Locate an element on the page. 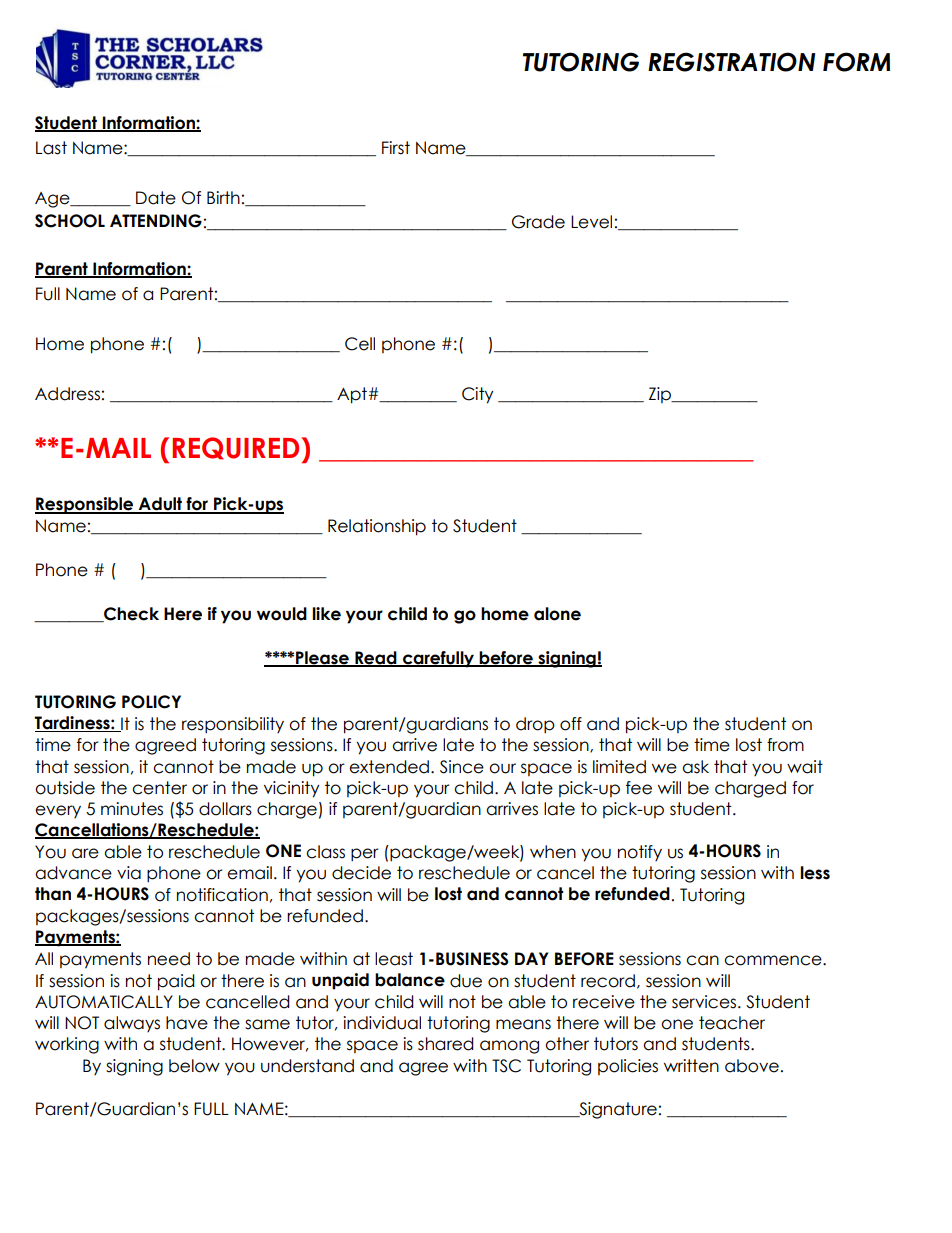 This image has height=1233, width=952. Address is located at coordinates (67, 394).
